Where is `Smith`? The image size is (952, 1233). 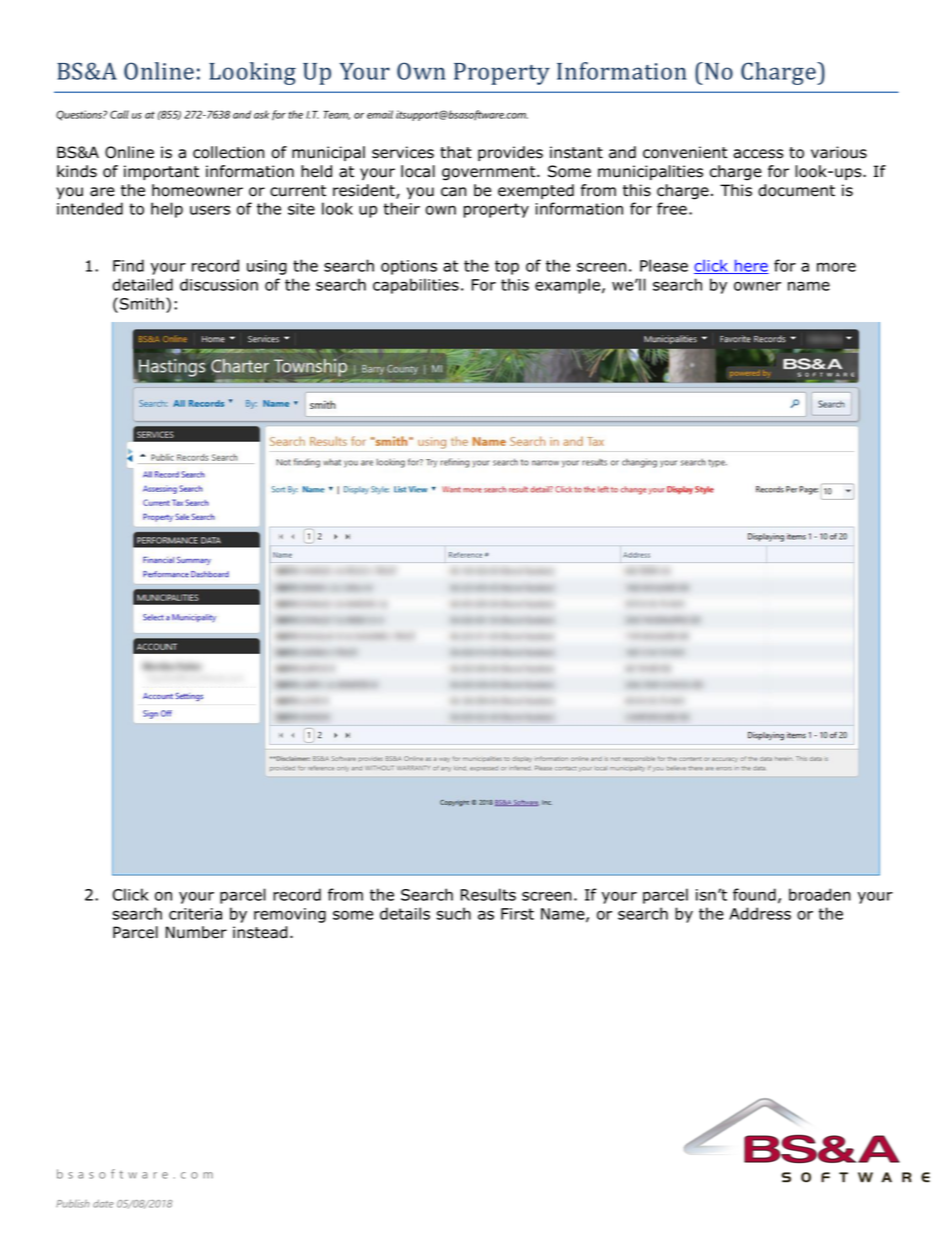 Smith is located at coordinates (142, 303).
